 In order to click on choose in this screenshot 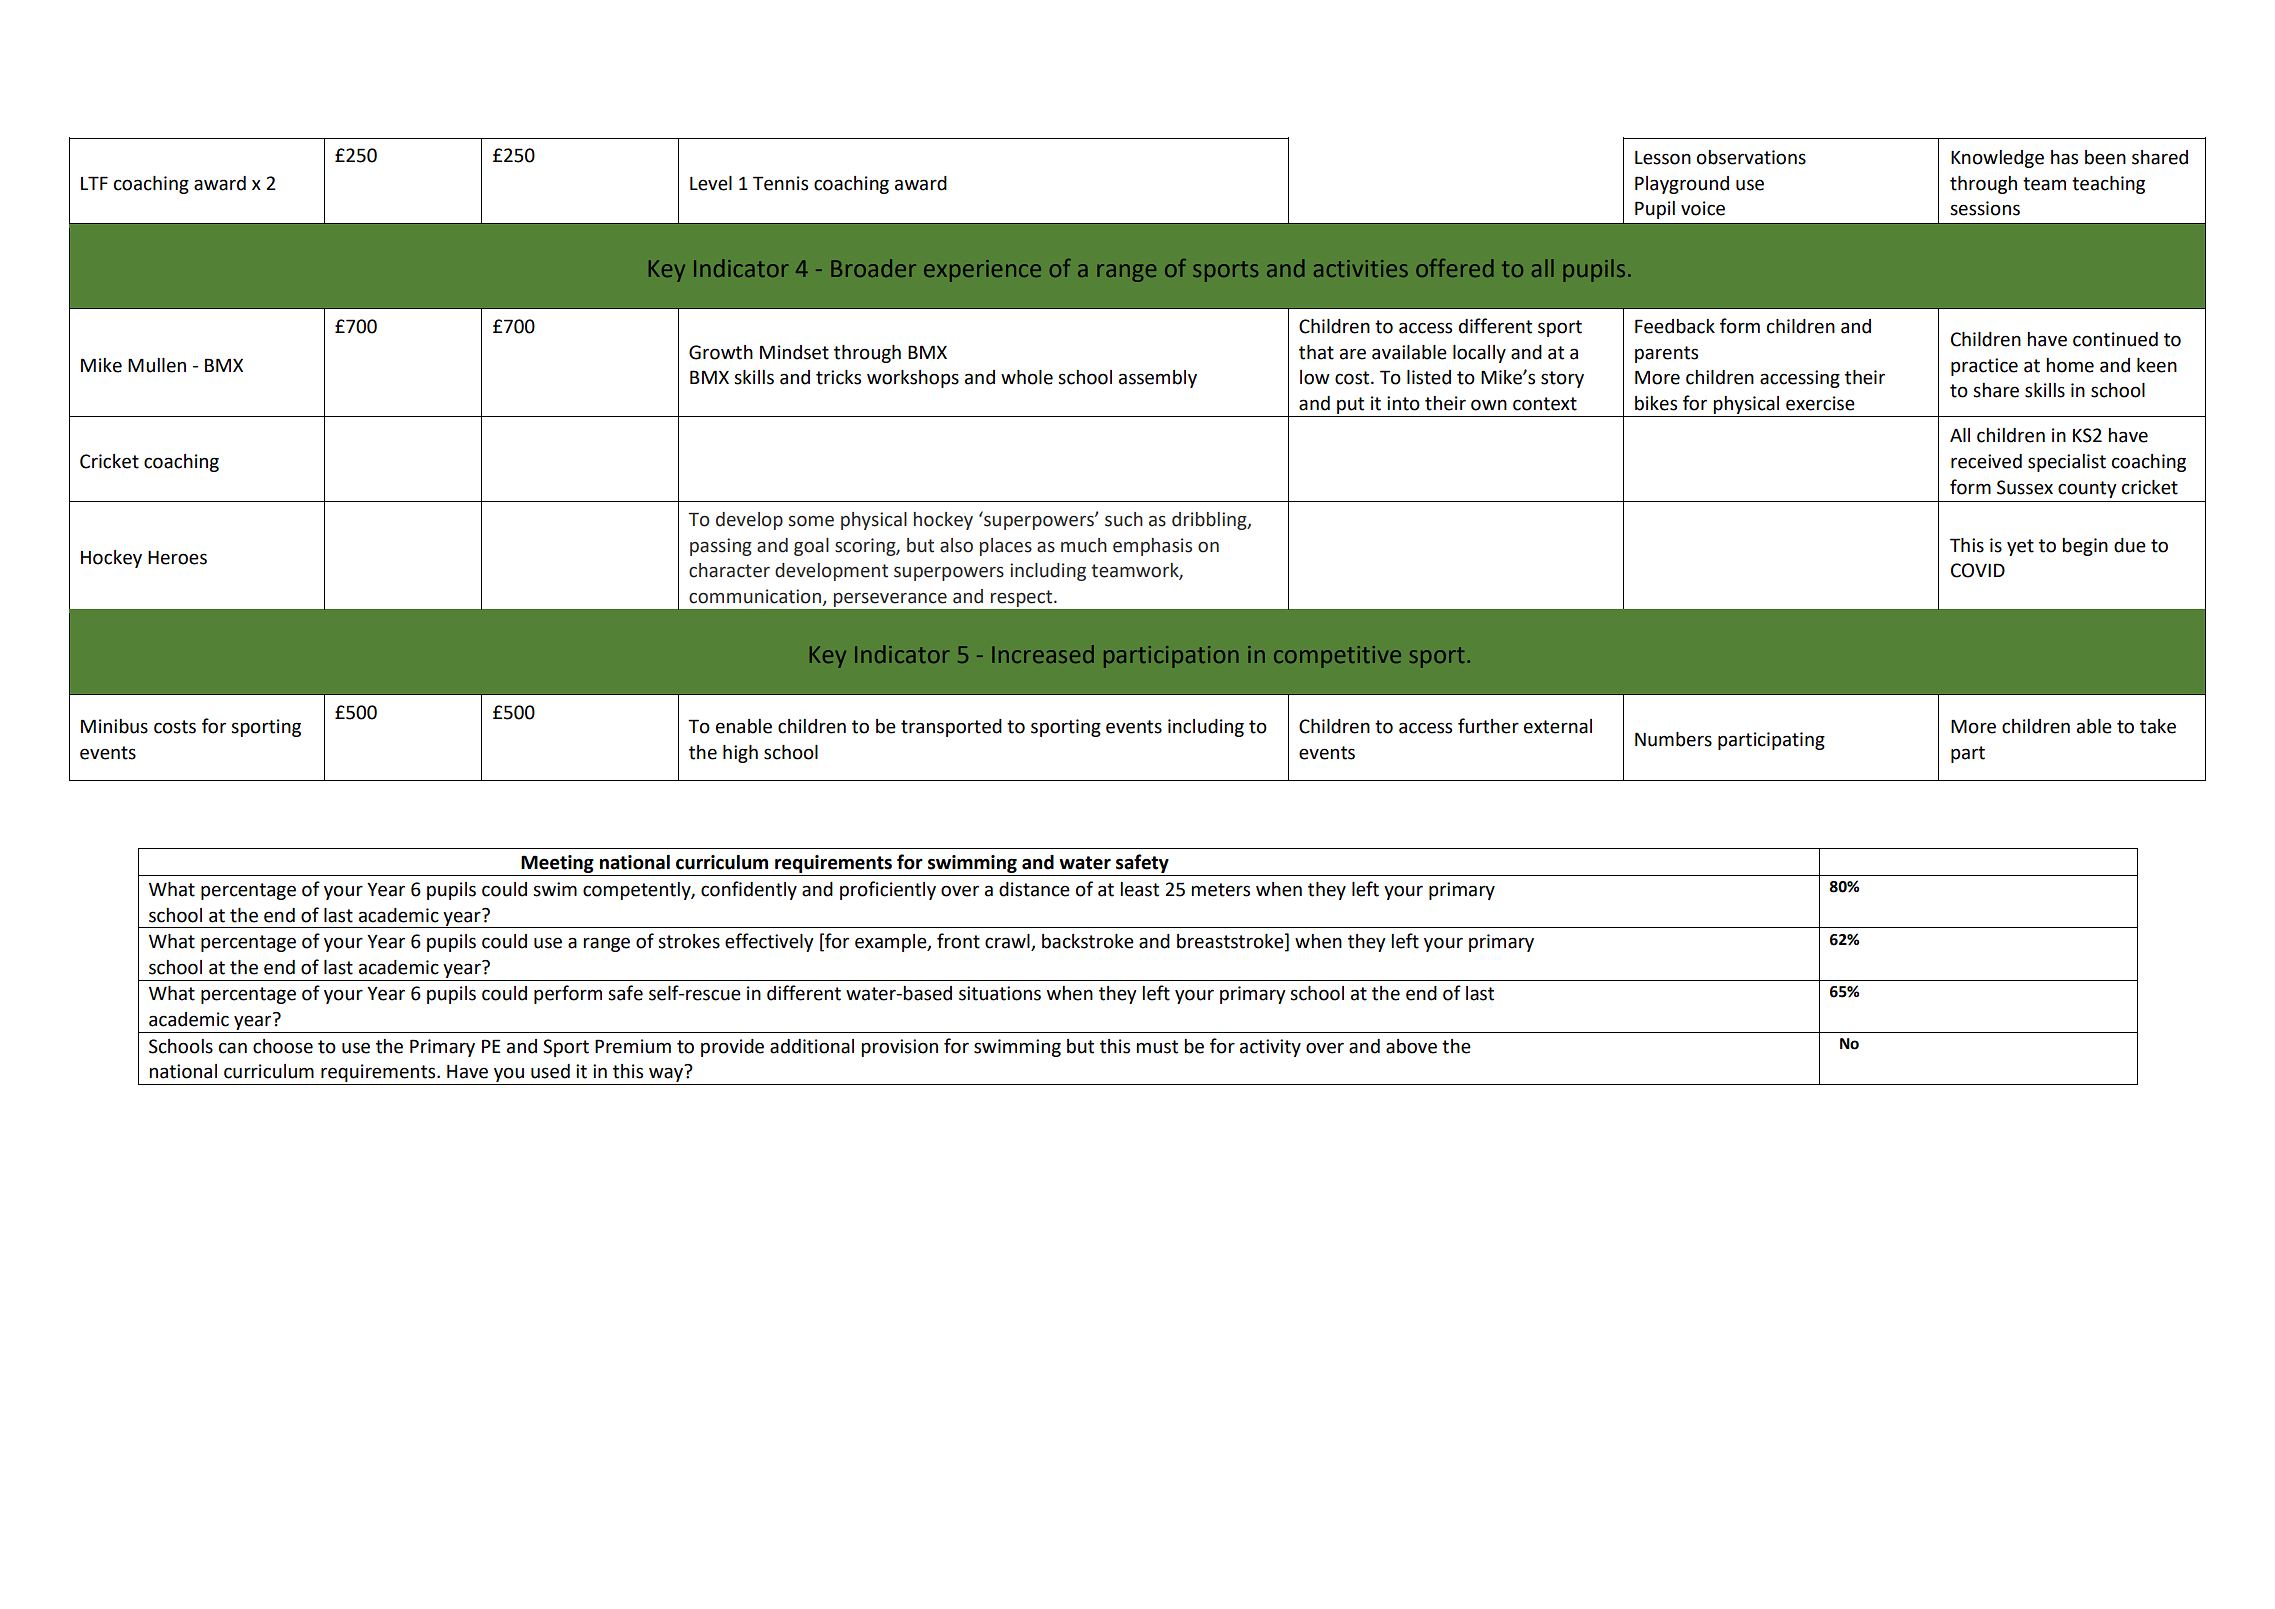, I will do `click(283, 1046)`.
